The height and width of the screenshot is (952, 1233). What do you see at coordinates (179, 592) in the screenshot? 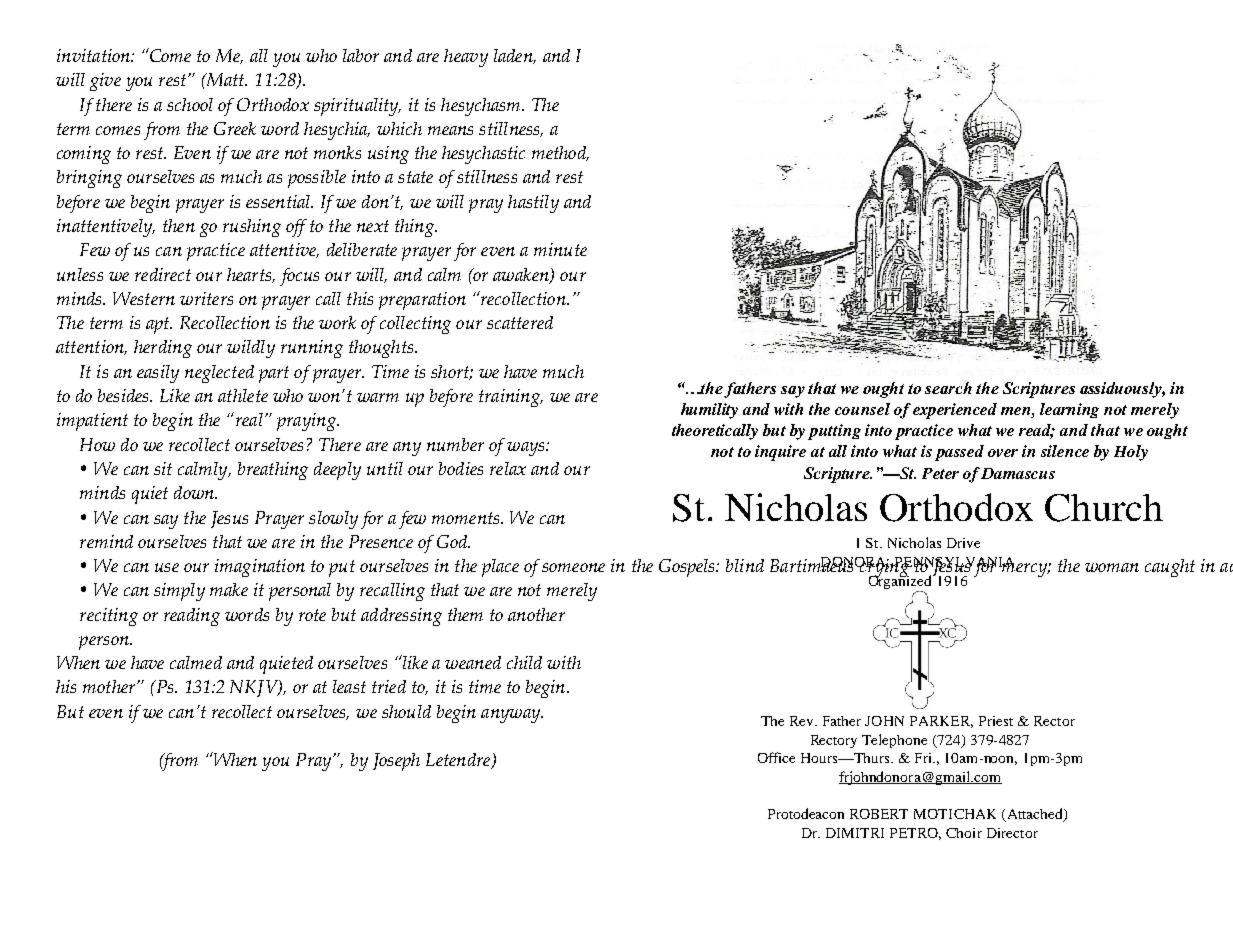
I see `simply` at bounding box center [179, 592].
